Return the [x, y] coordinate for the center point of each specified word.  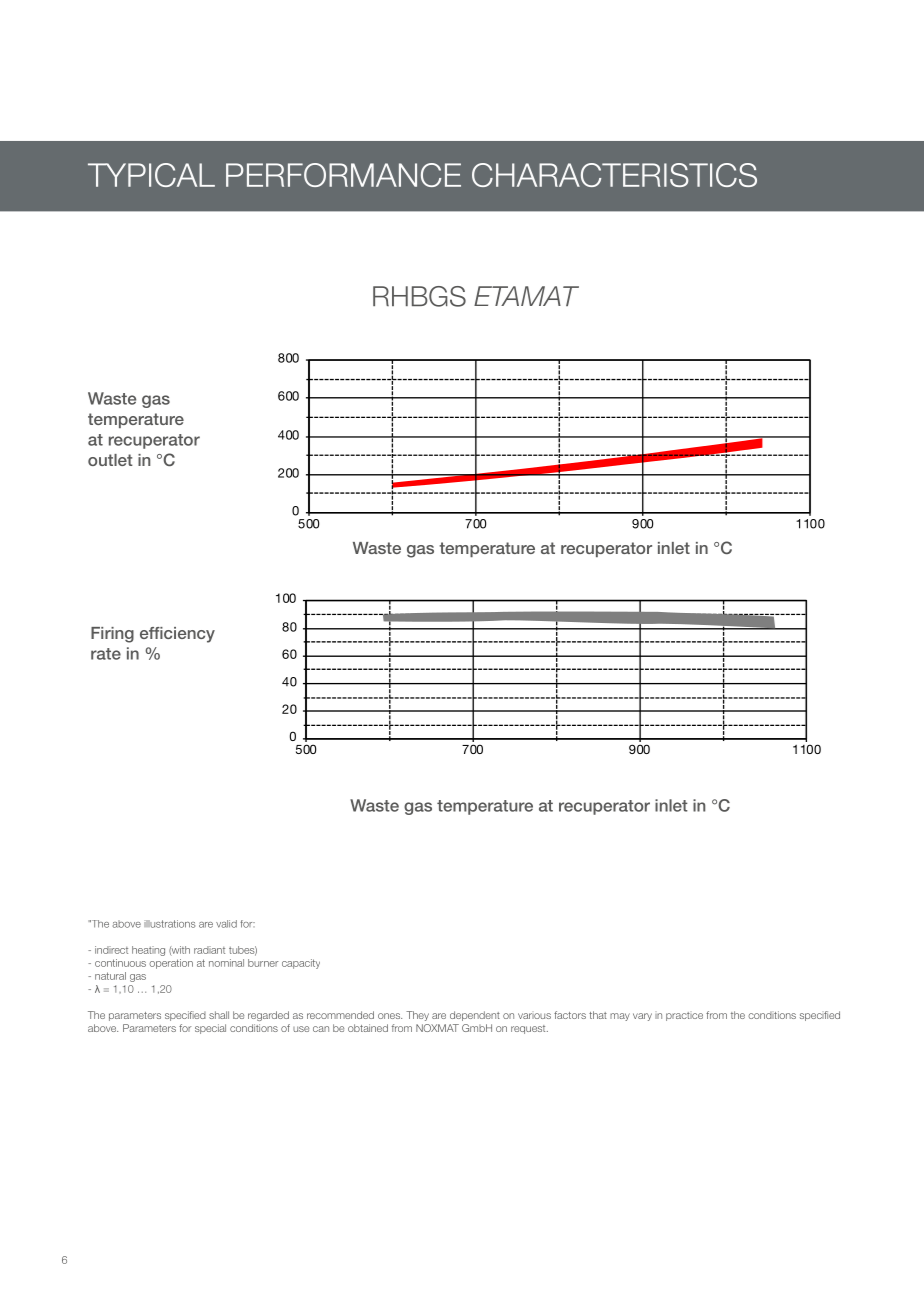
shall [219, 1015]
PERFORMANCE [343, 175]
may [620, 1017]
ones [390, 1016]
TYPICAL [151, 175]
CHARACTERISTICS [614, 175]
